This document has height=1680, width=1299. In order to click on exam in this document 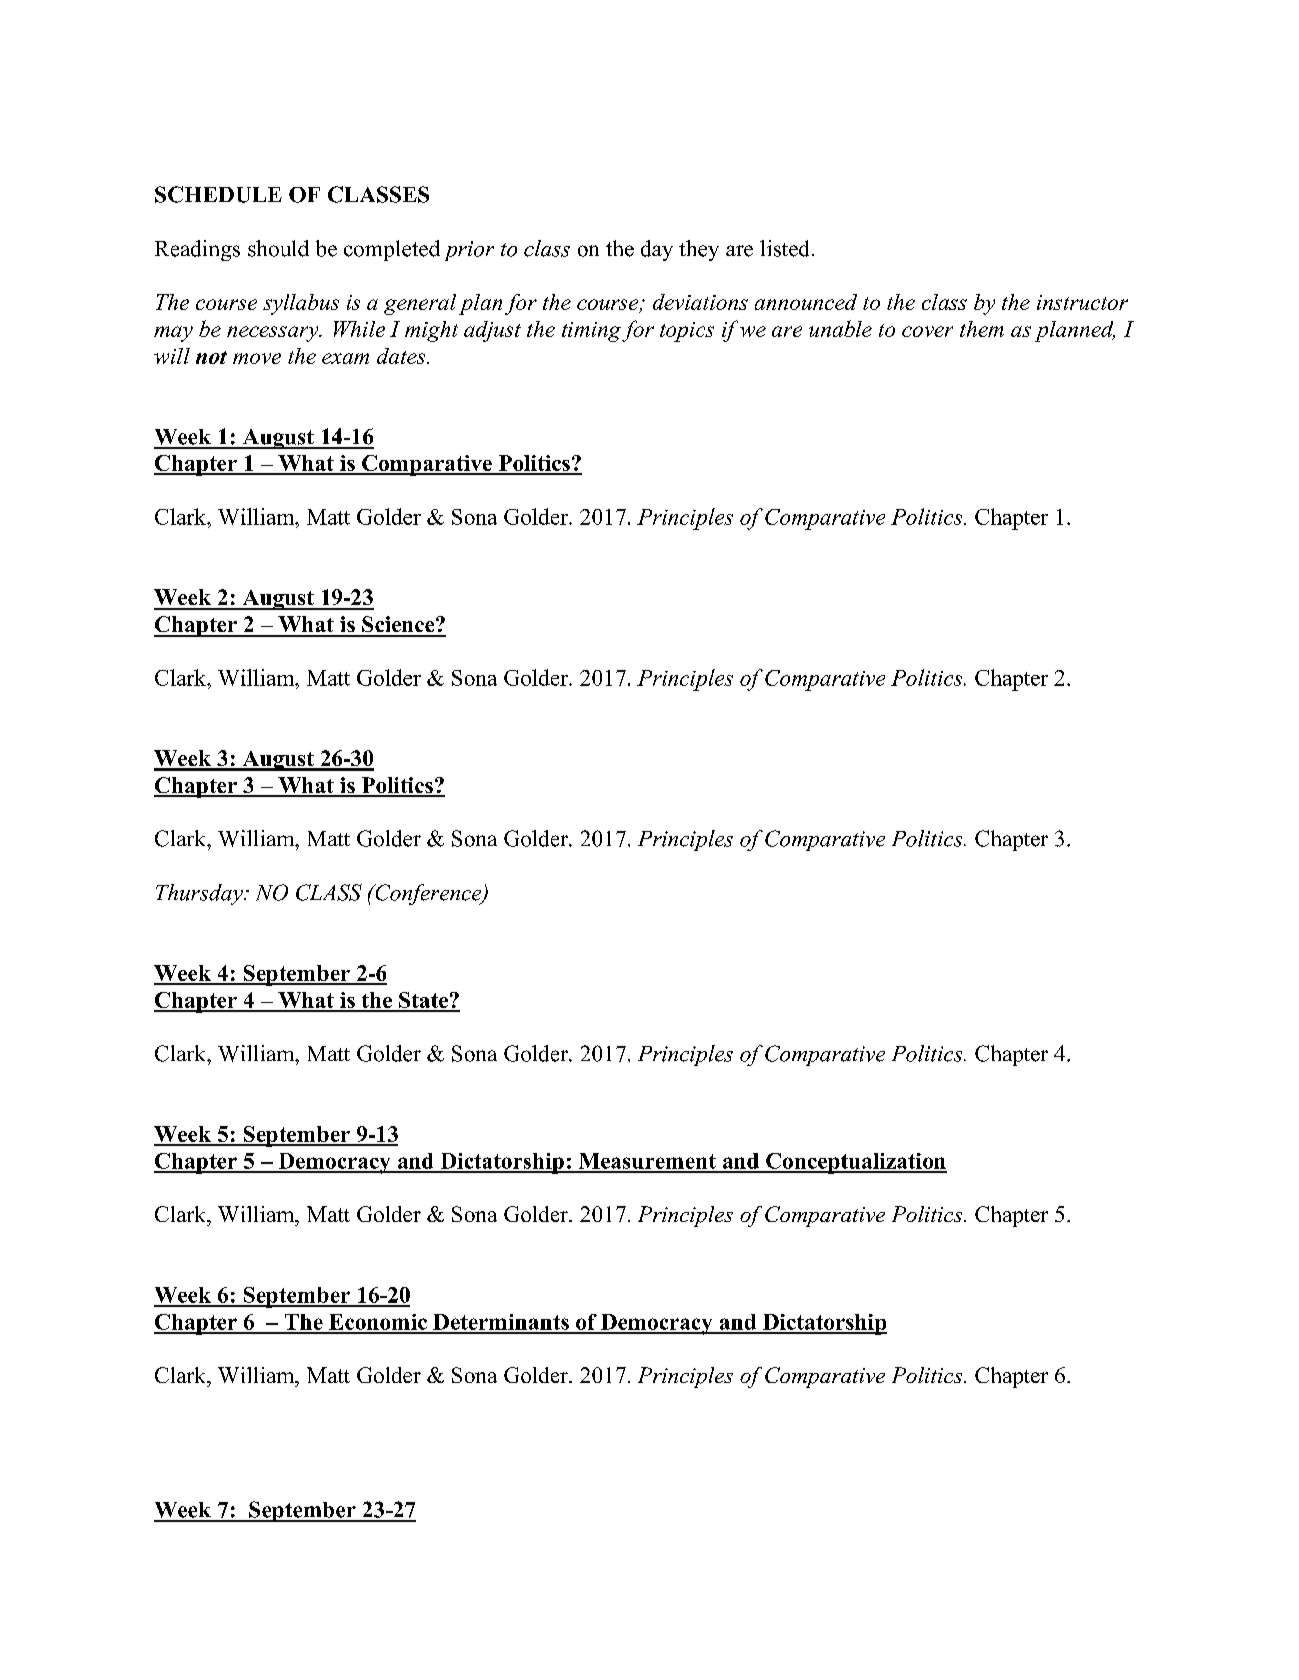, I will do `click(345, 358)`.
